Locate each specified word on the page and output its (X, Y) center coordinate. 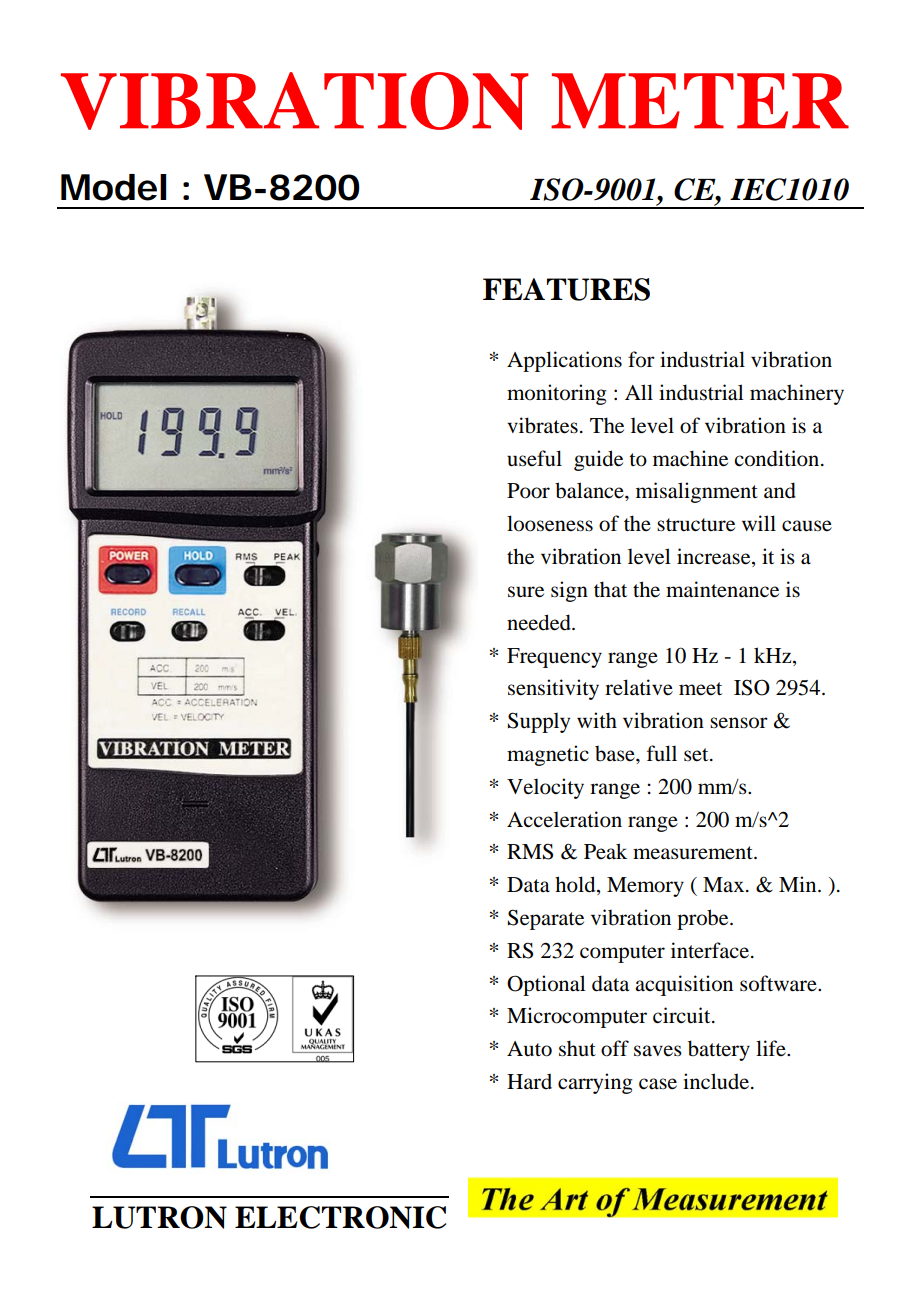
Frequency (554, 658)
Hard (529, 1081)
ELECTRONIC (340, 1217)
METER (700, 101)
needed (540, 622)
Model (113, 187)
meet (700, 689)
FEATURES (566, 289)
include (717, 1081)
